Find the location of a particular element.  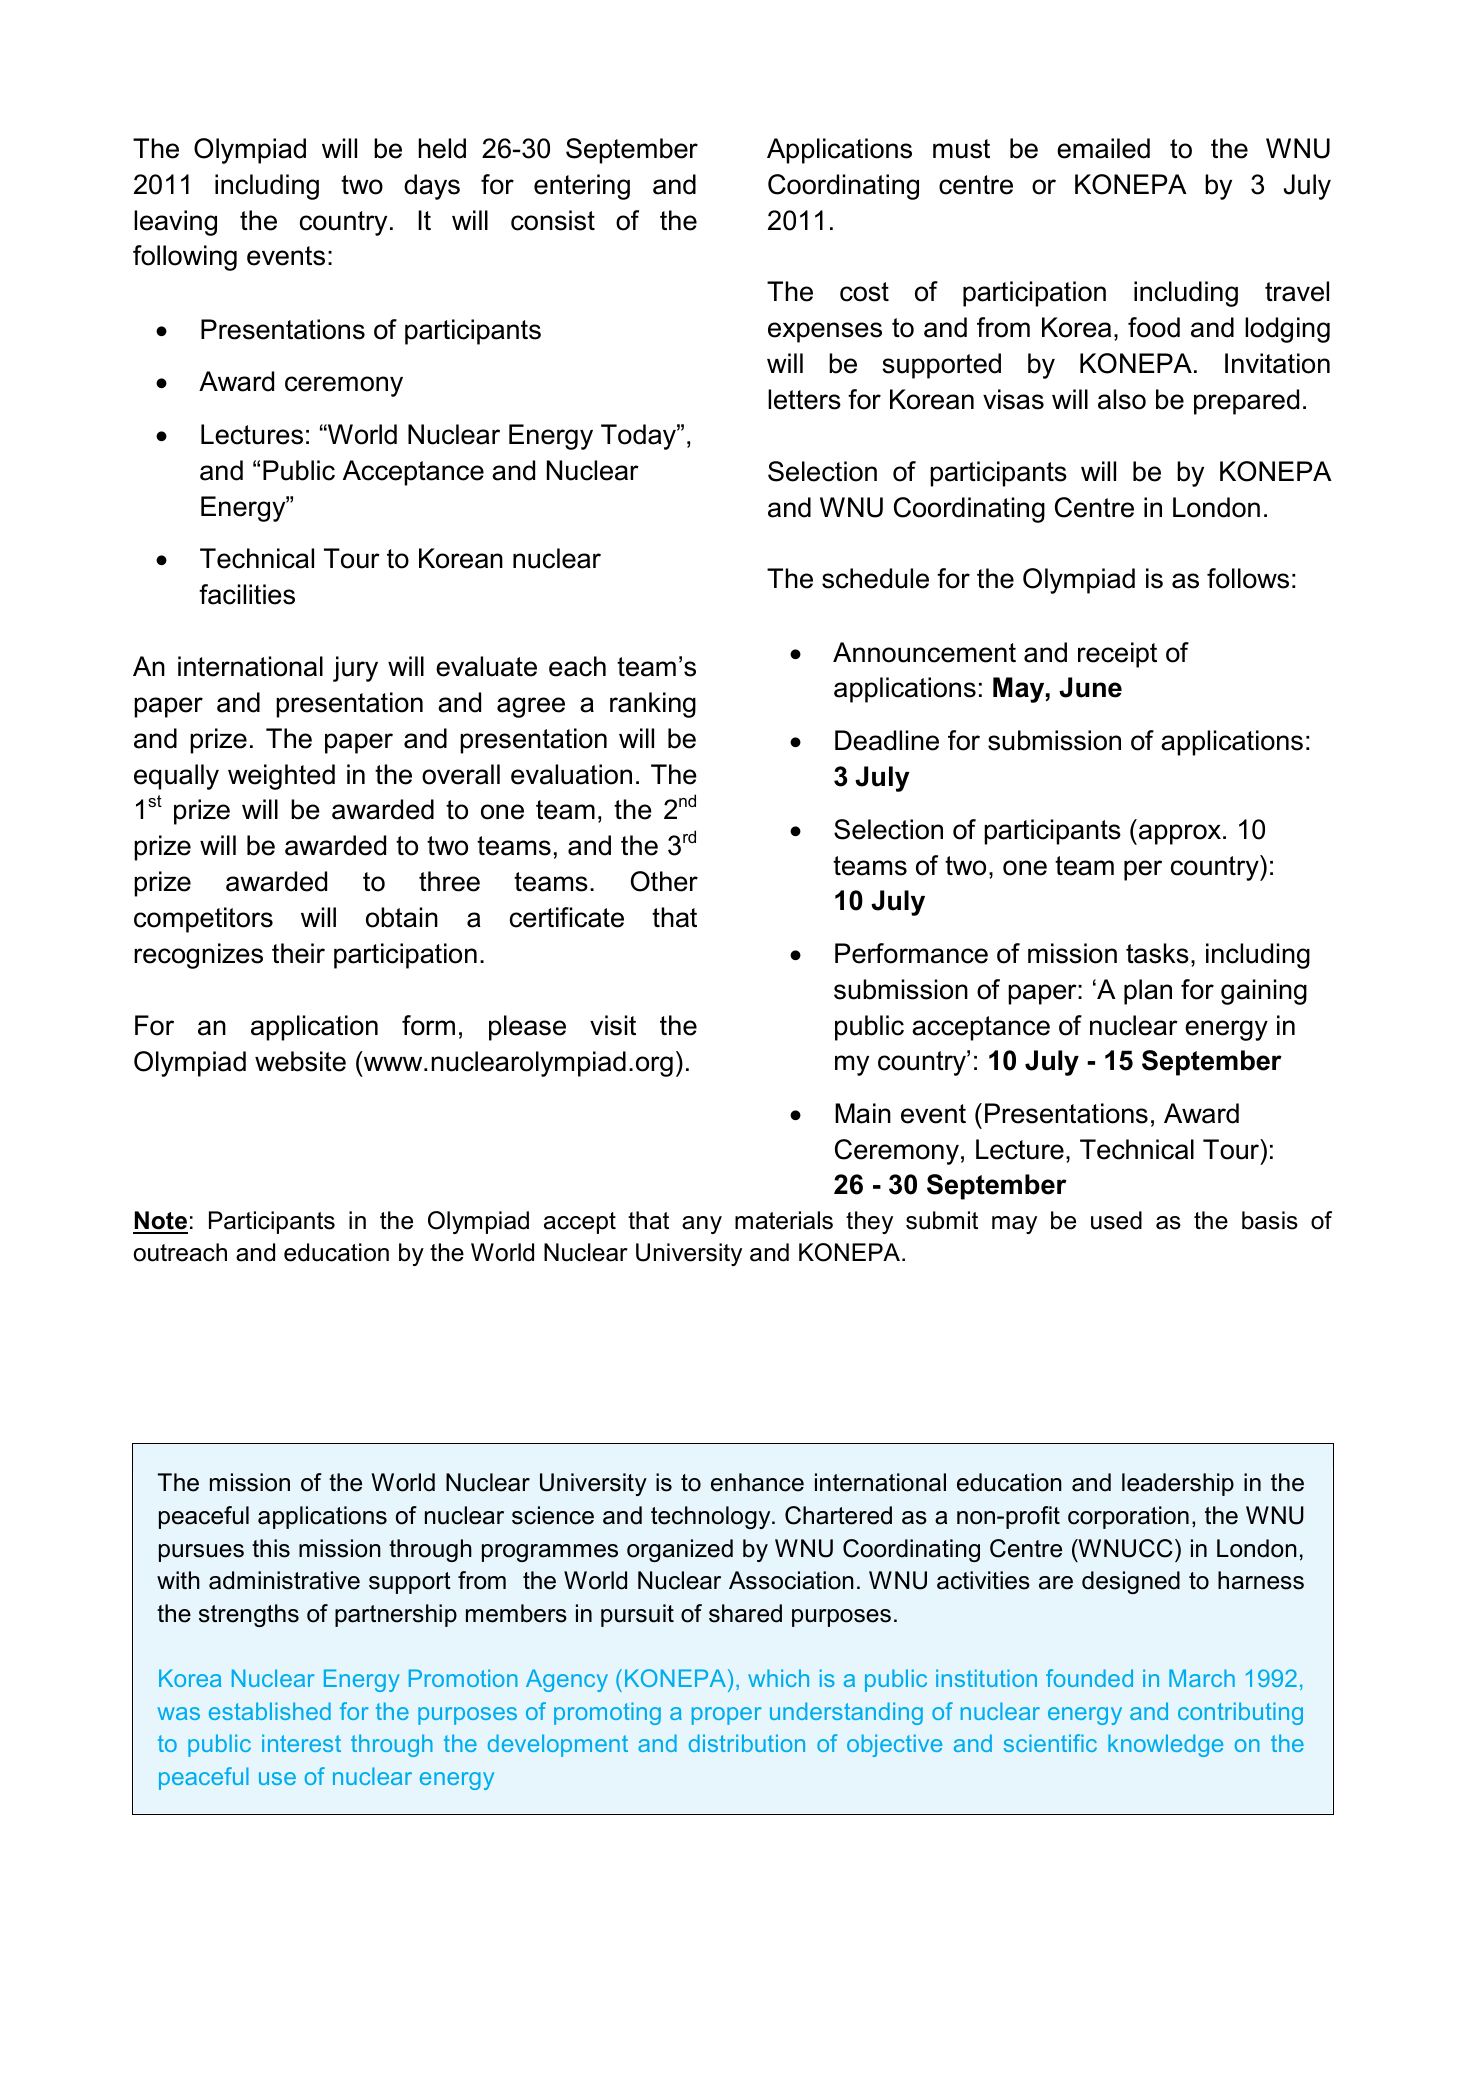

established is located at coordinates (270, 1711).
